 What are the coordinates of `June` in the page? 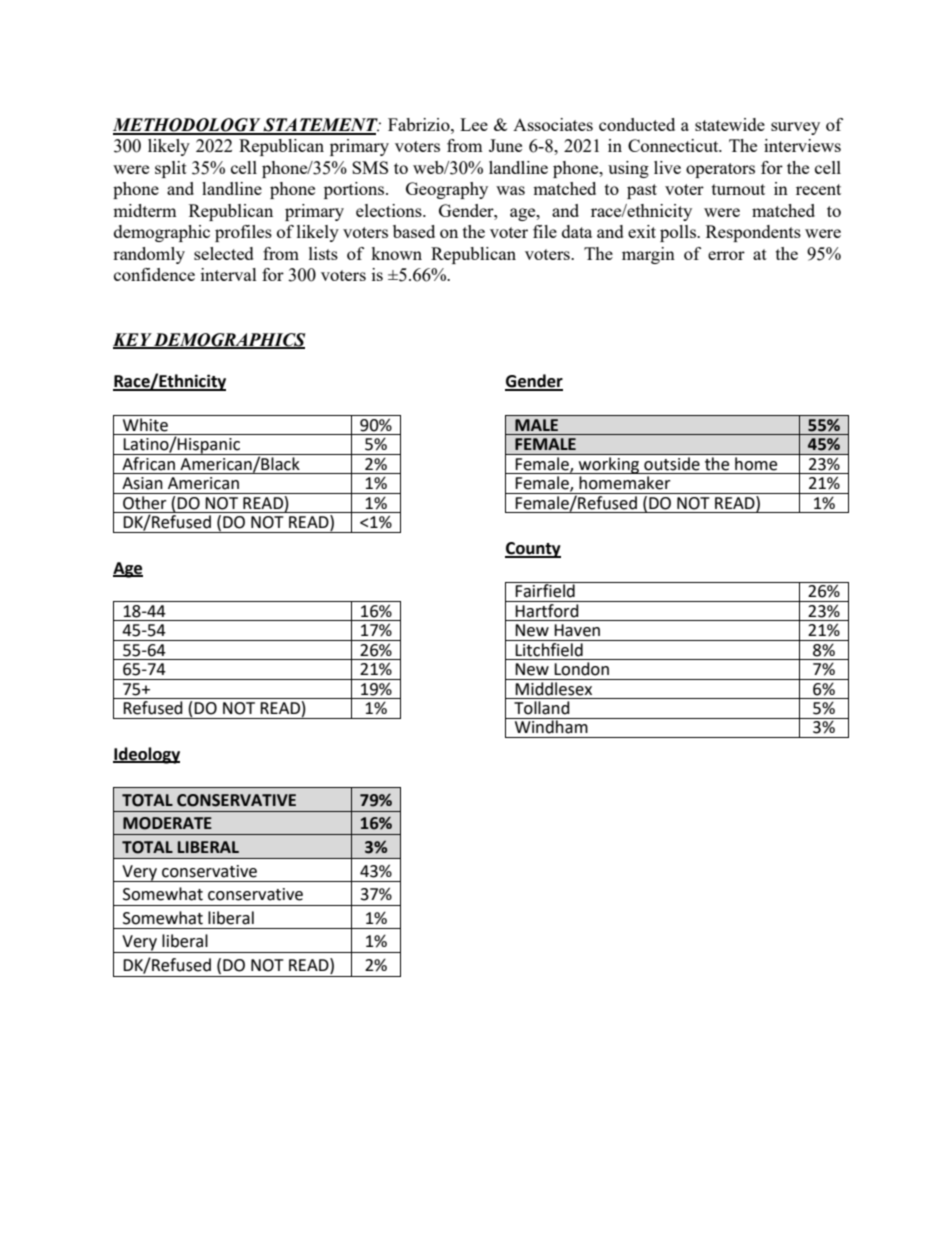 It's located at (505, 145).
